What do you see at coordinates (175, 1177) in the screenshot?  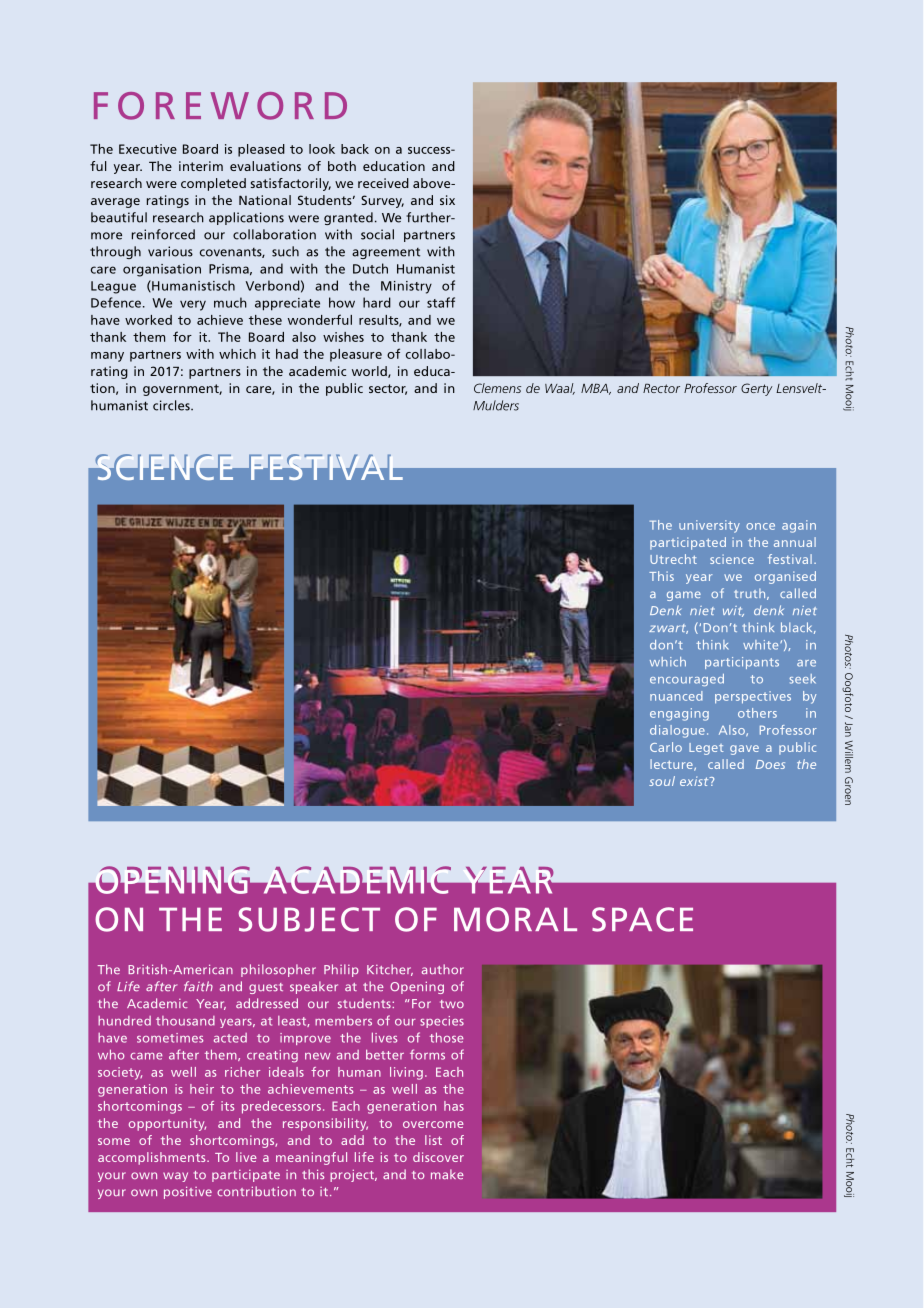 I see `way` at bounding box center [175, 1177].
